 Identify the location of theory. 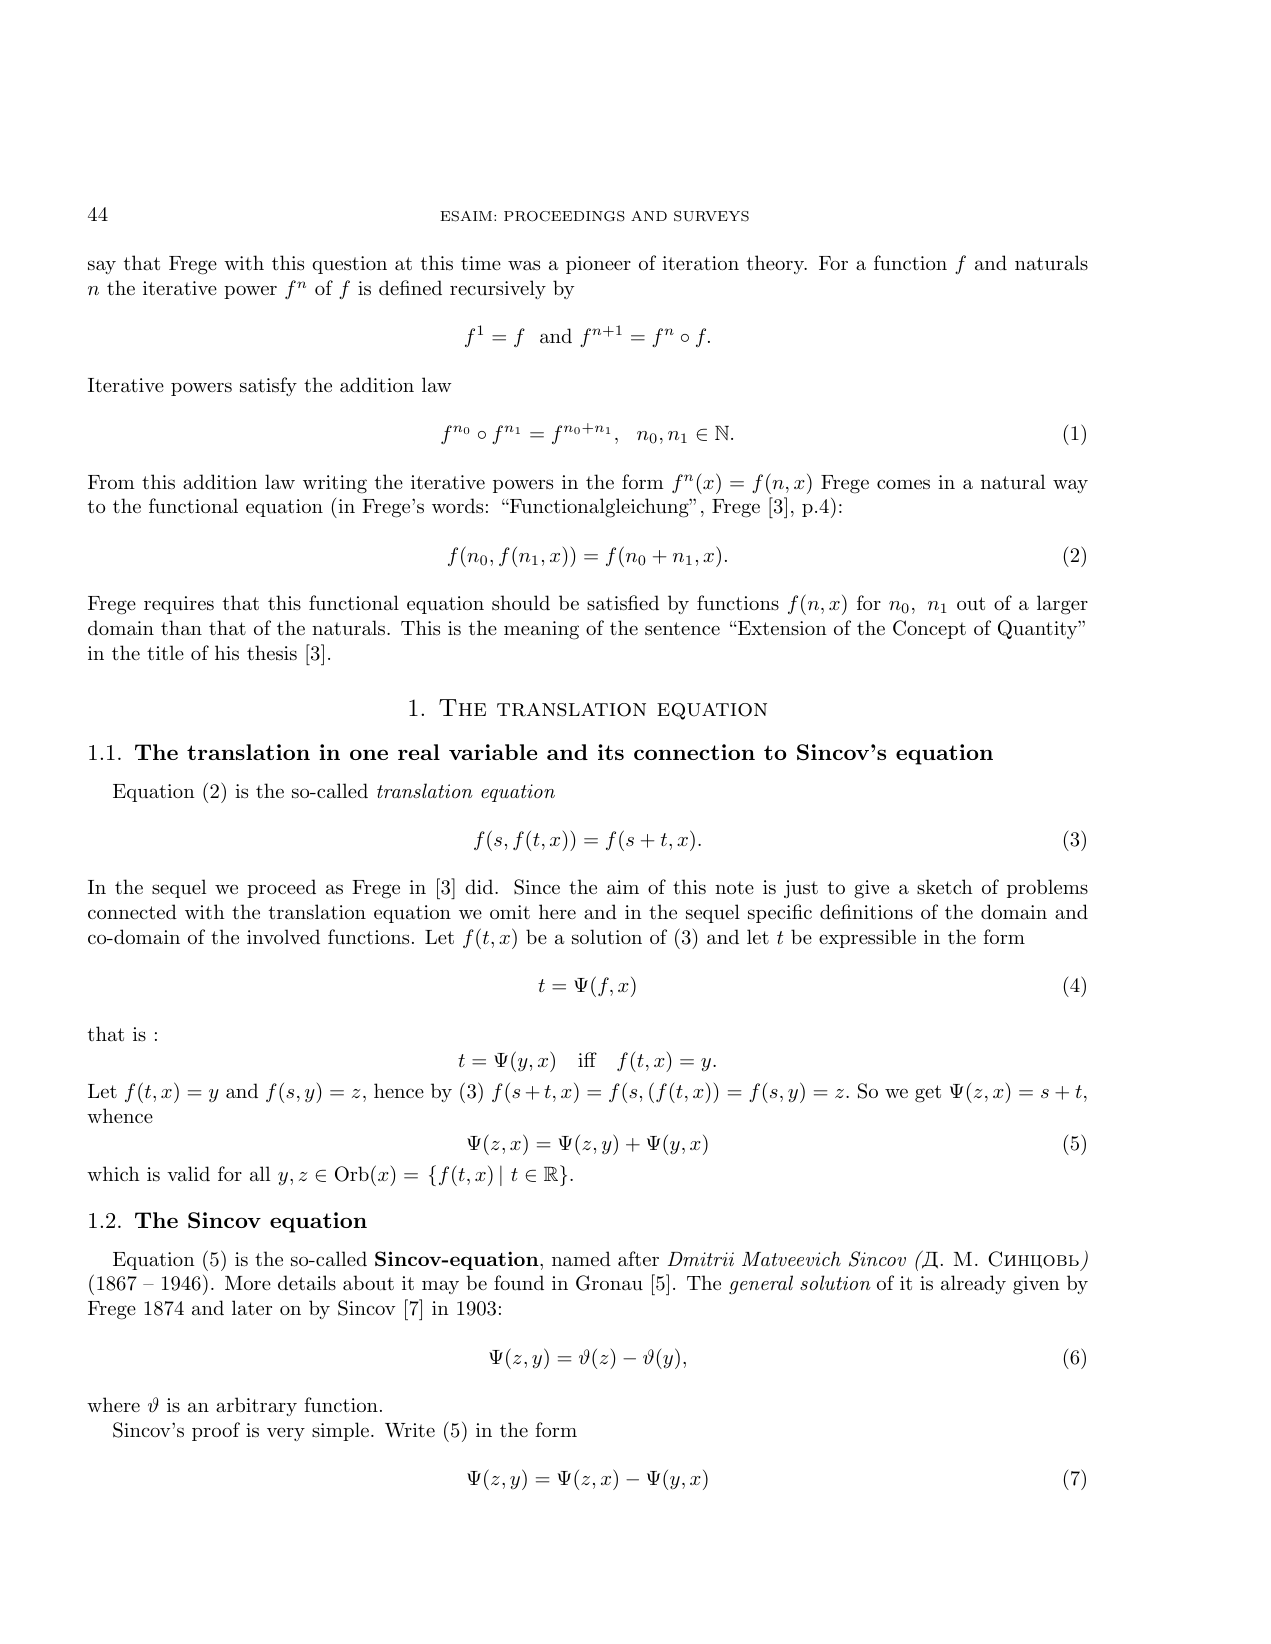
(776, 264).
